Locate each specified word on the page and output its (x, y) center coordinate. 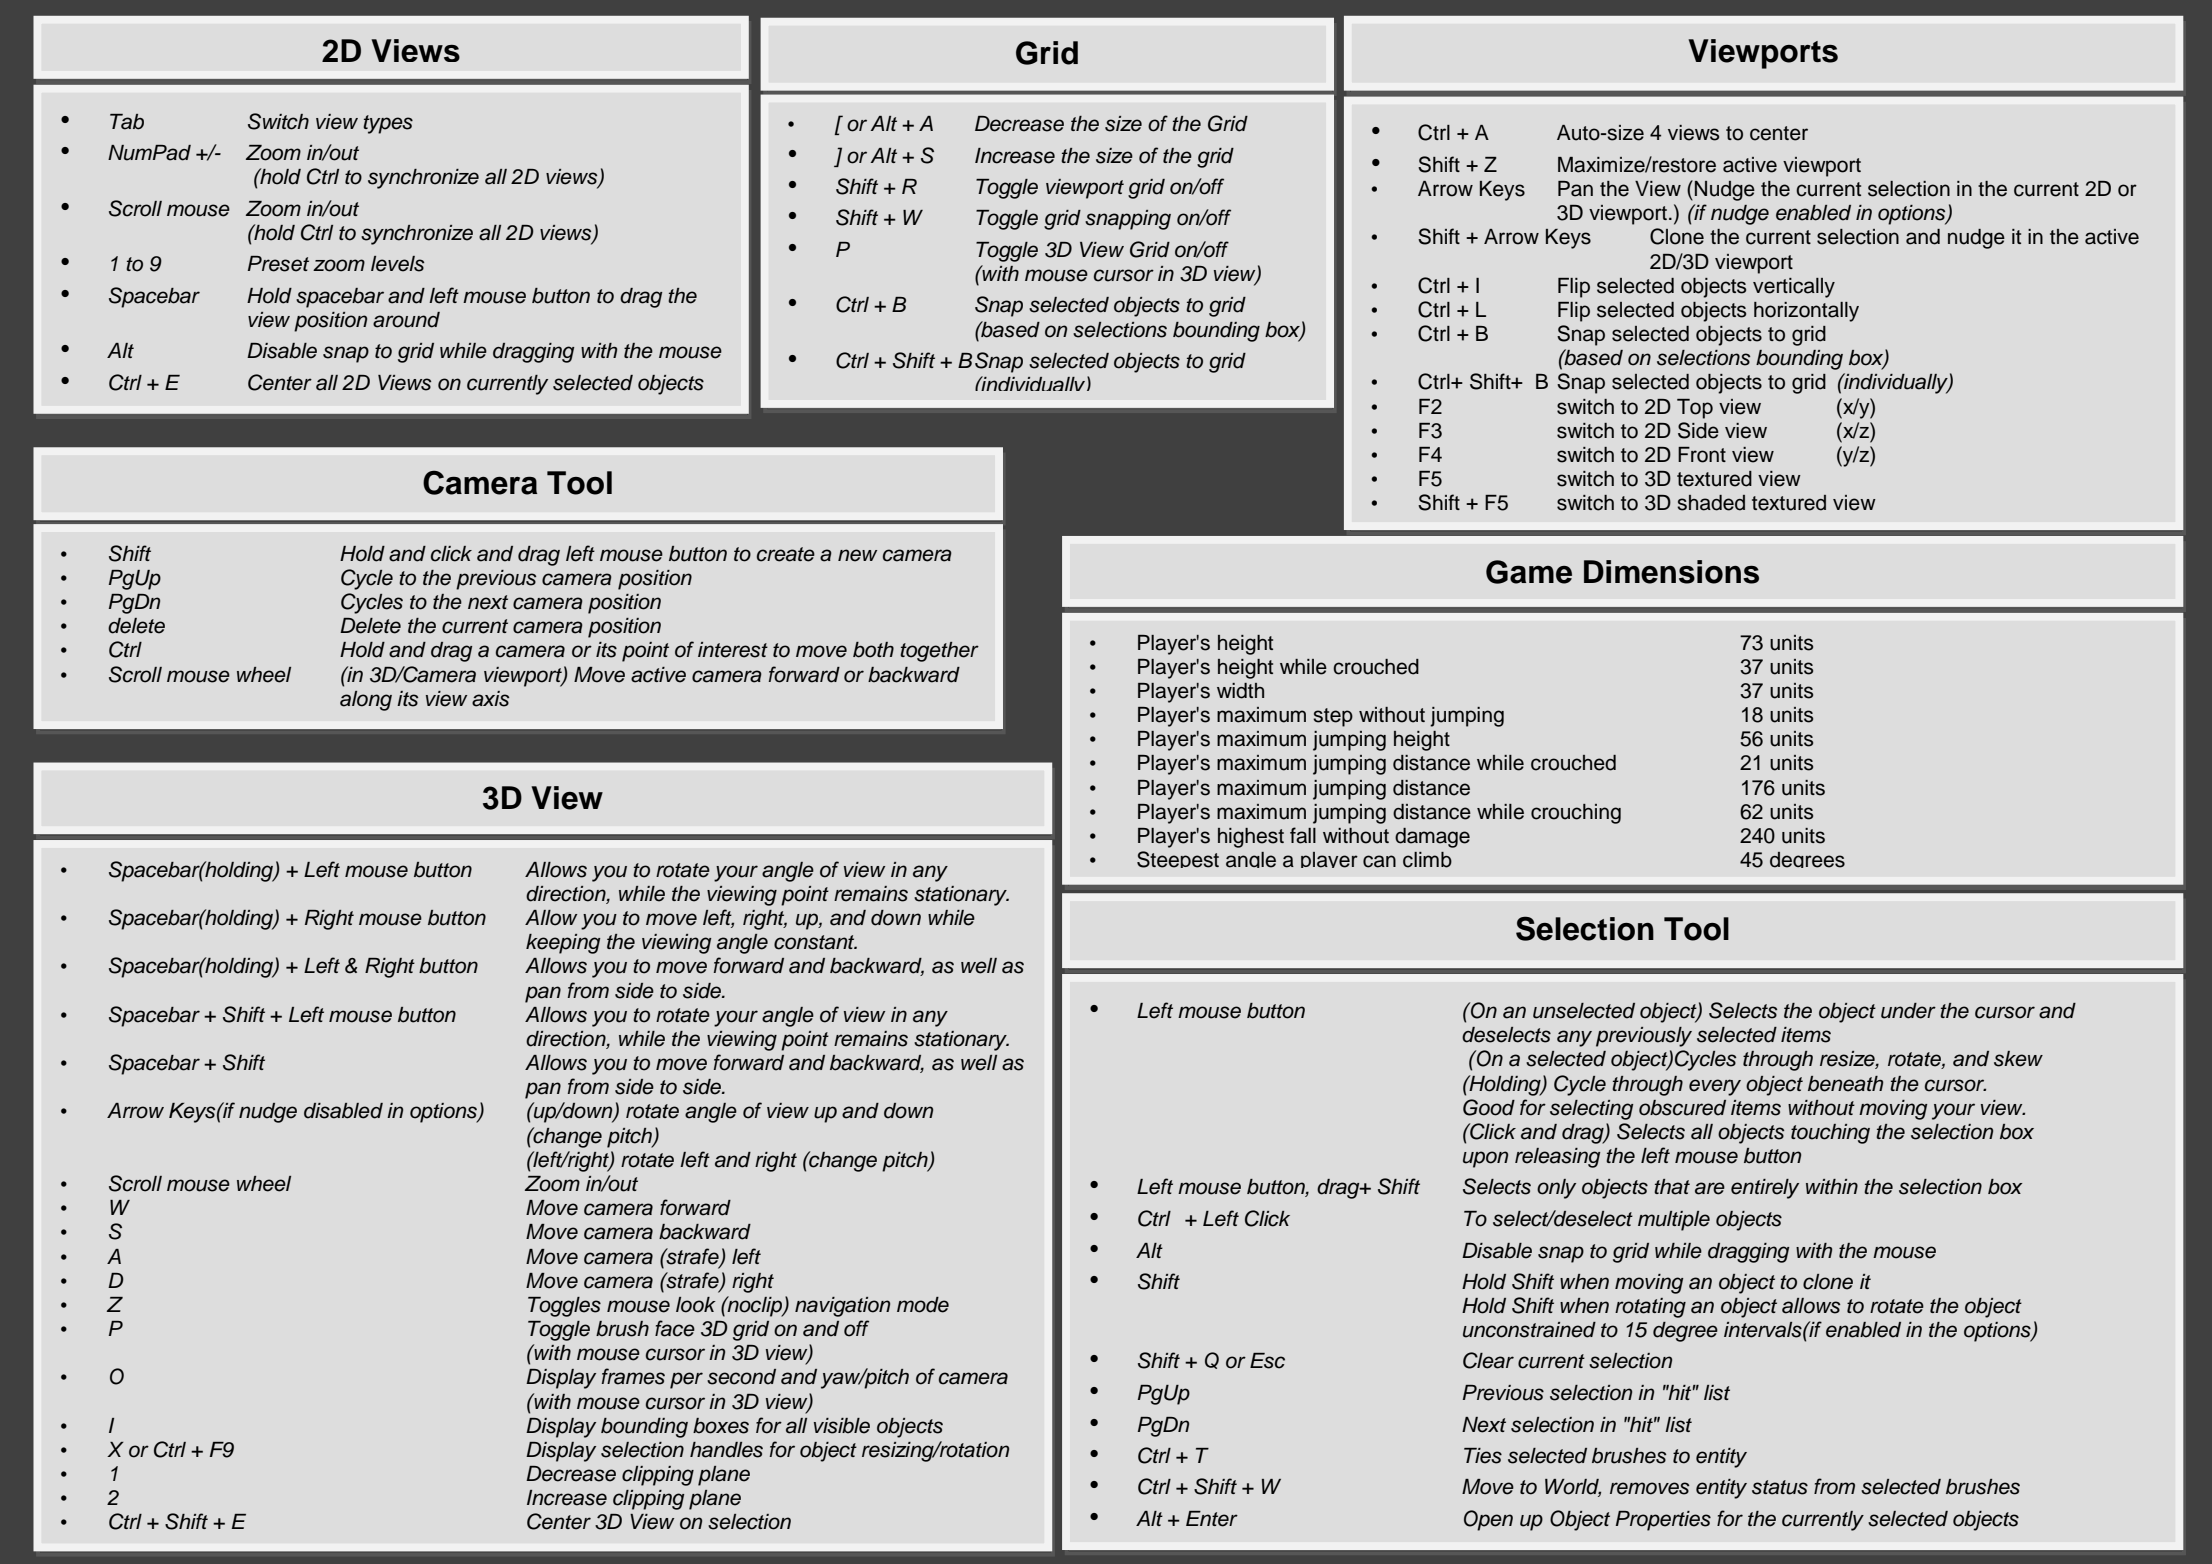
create (786, 554)
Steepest (1178, 859)
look (696, 1305)
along (366, 701)
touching (1830, 1134)
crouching (1576, 814)
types (388, 124)
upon (1485, 1159)
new (857, 555)
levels (397, 264)
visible (842, 1426)
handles (726, 1450)
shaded (1711, 503)
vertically (1794, 288)
